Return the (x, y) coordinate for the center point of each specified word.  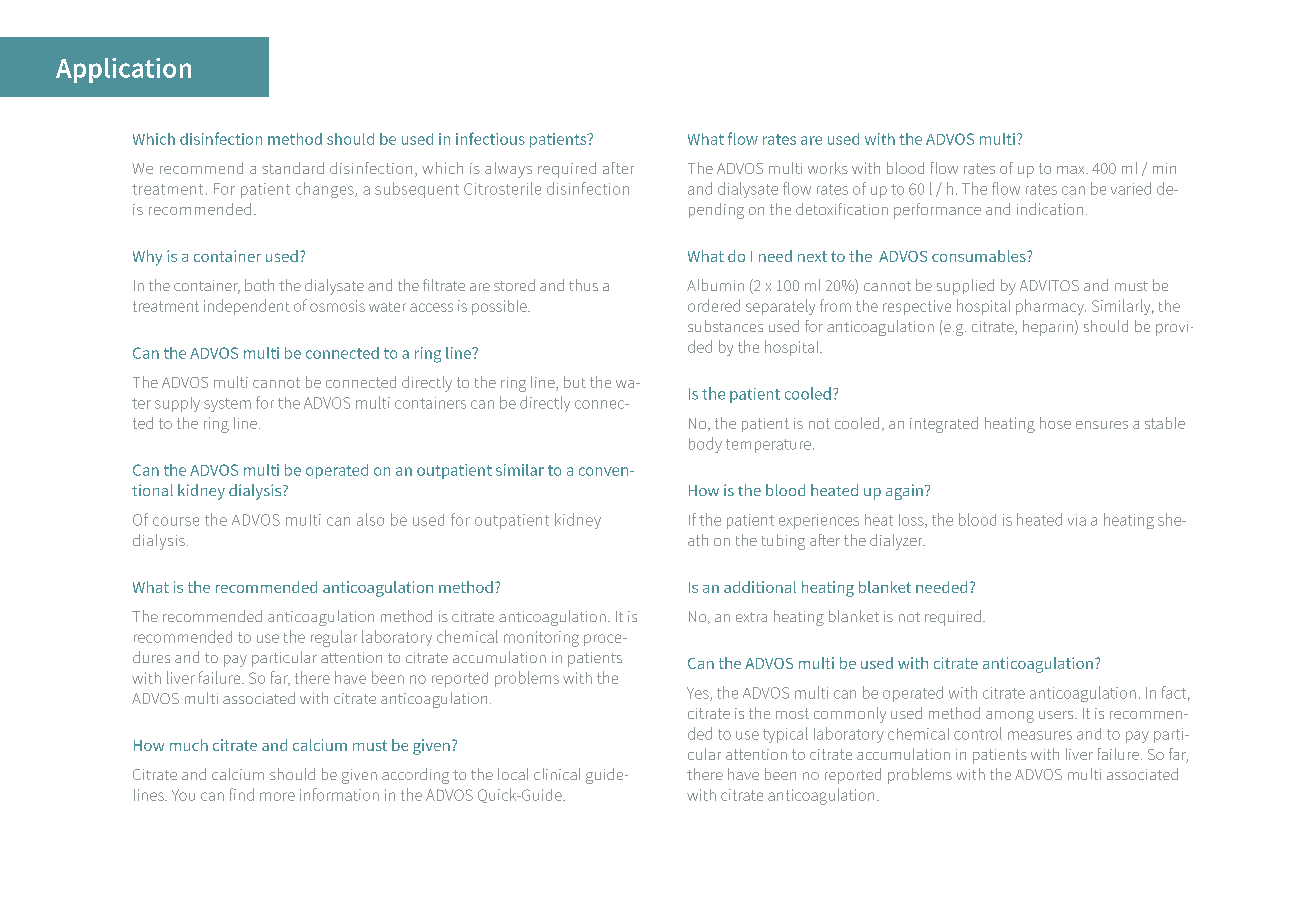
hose (1055, 423)
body (705, 445)
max (1072, 170)
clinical (557, 774)
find (242, 794)
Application (123, 70)
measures (1040, 735)
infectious (490, 138)
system (227, 405)
